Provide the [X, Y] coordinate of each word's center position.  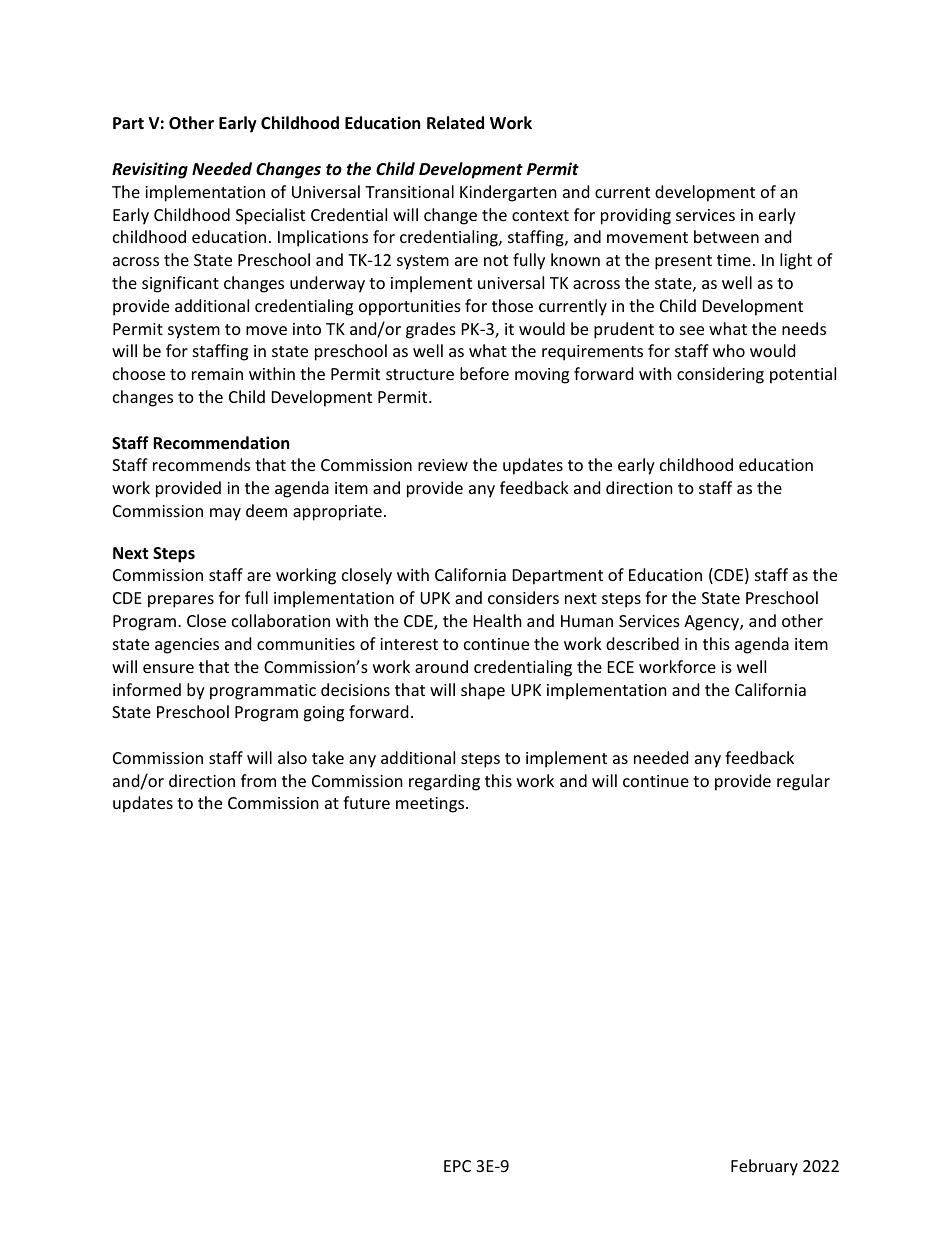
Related [455, 123]
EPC [457, 1166]
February [764, 1167]
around [441, 666]
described [642, 643]
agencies [187, 646]
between [726, 236]
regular [803, 782]
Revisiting [150, 170]
